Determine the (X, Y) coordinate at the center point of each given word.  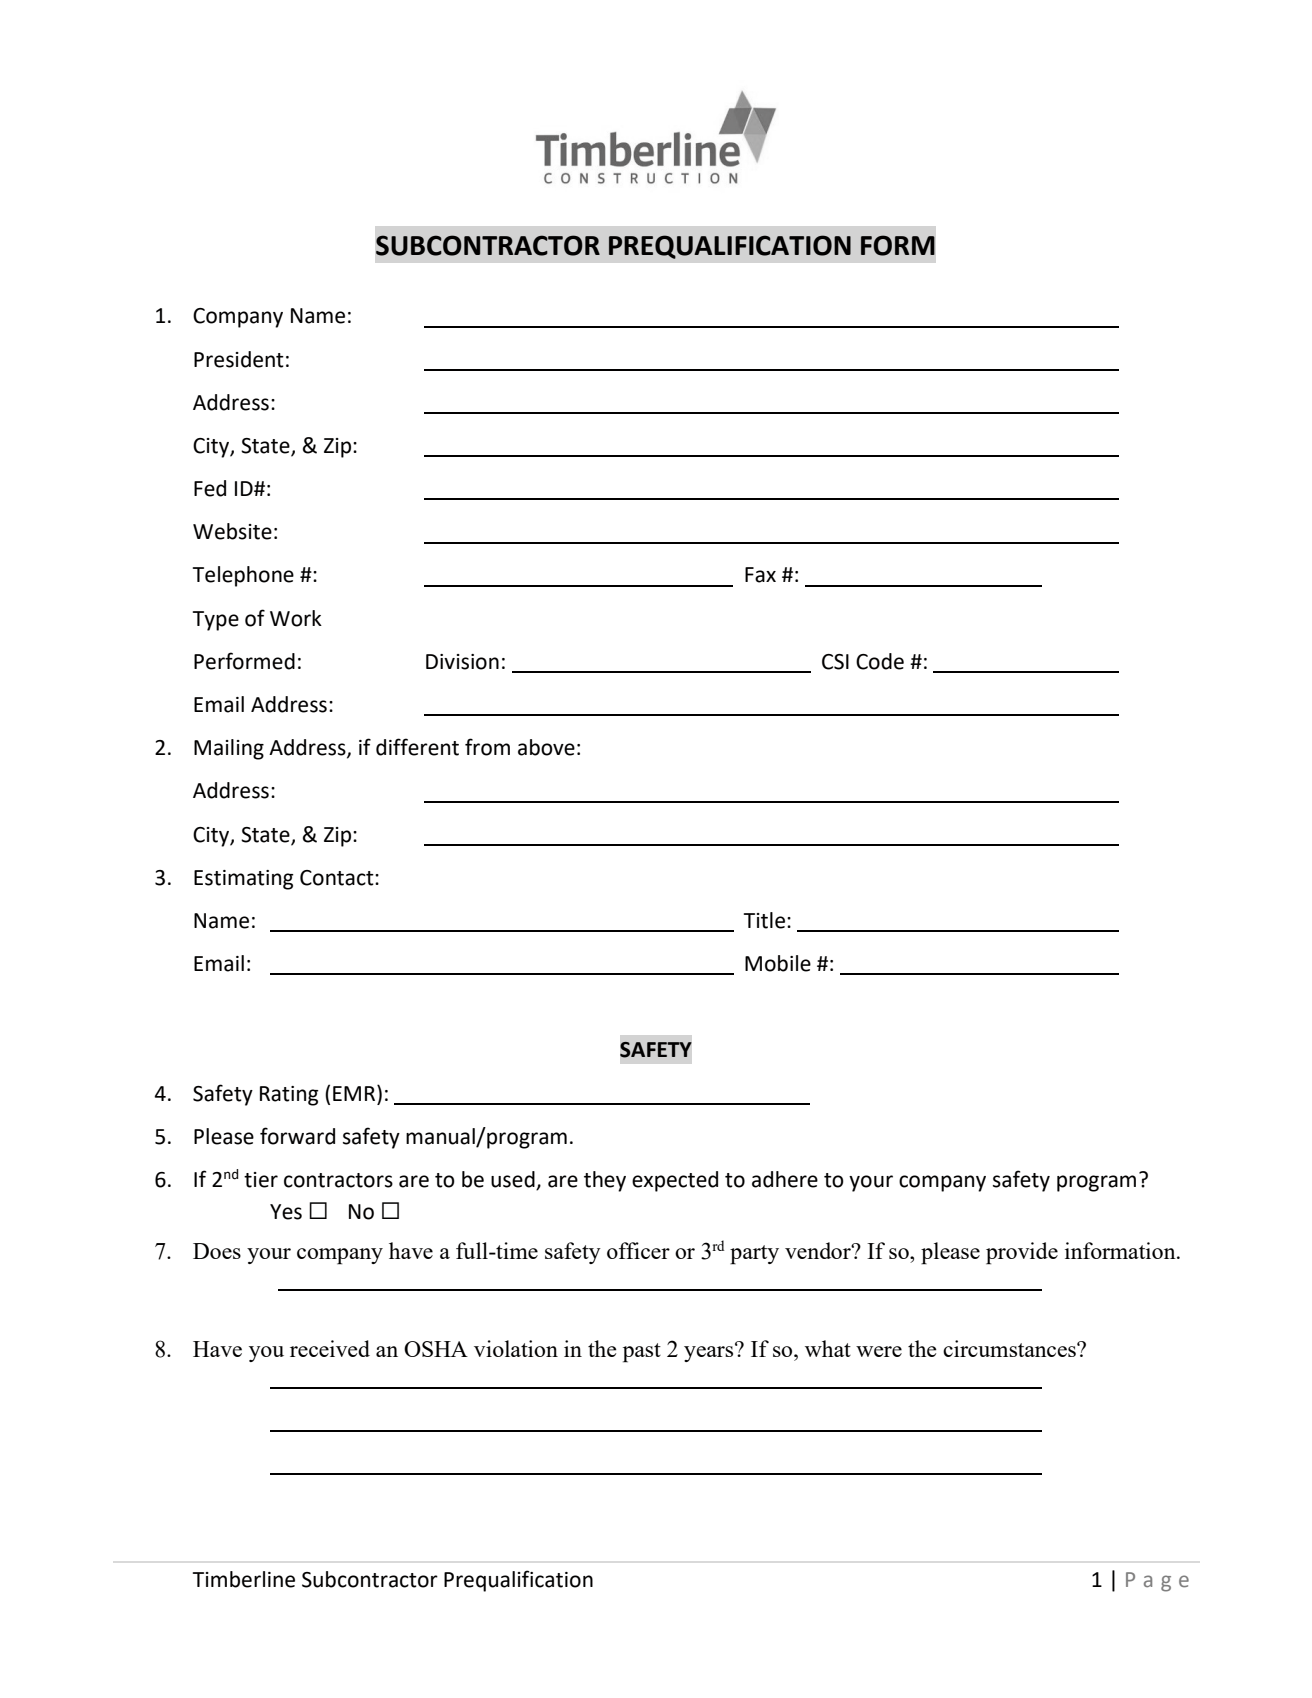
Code (880, 661)
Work (296, 618)
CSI (835, 662)
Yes (286, 1212)
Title (764, 920)
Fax (760, 575)
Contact (338, 878)
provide (1022, 1253)
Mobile (778, 963)
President (239, 359)
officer (638, 1250)
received (330, 1348)
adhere (785, 1179)
